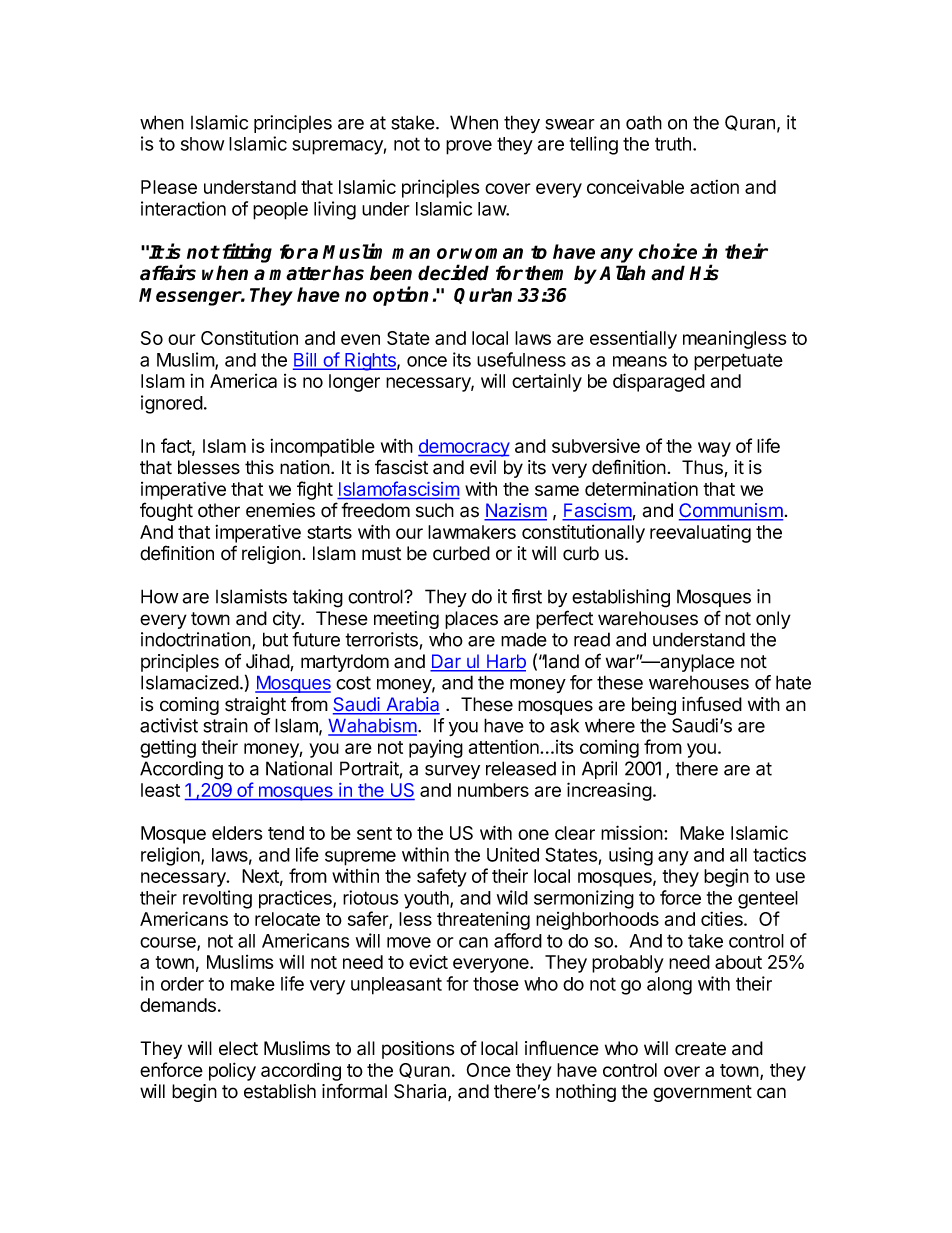 Image resolution: width=952 pixels, height=1233 pixels. Describe the element at coordinates (673, 144) in the screenshot. I see `truth` at that location.
